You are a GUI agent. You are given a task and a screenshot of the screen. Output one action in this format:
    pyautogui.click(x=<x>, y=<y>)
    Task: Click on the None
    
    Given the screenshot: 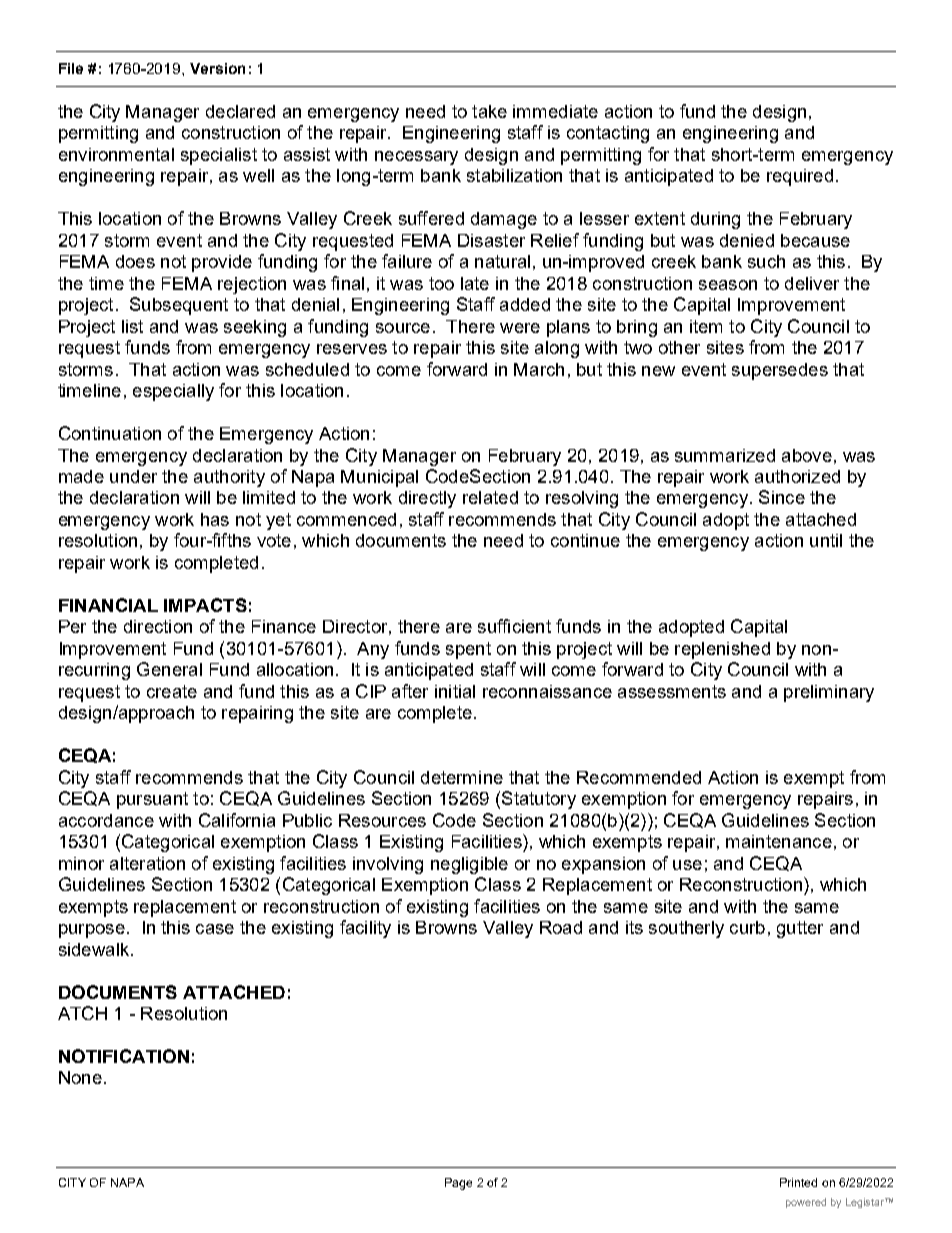 What is the action you would take?
    pyautogui.click(x=80, y=1077)
